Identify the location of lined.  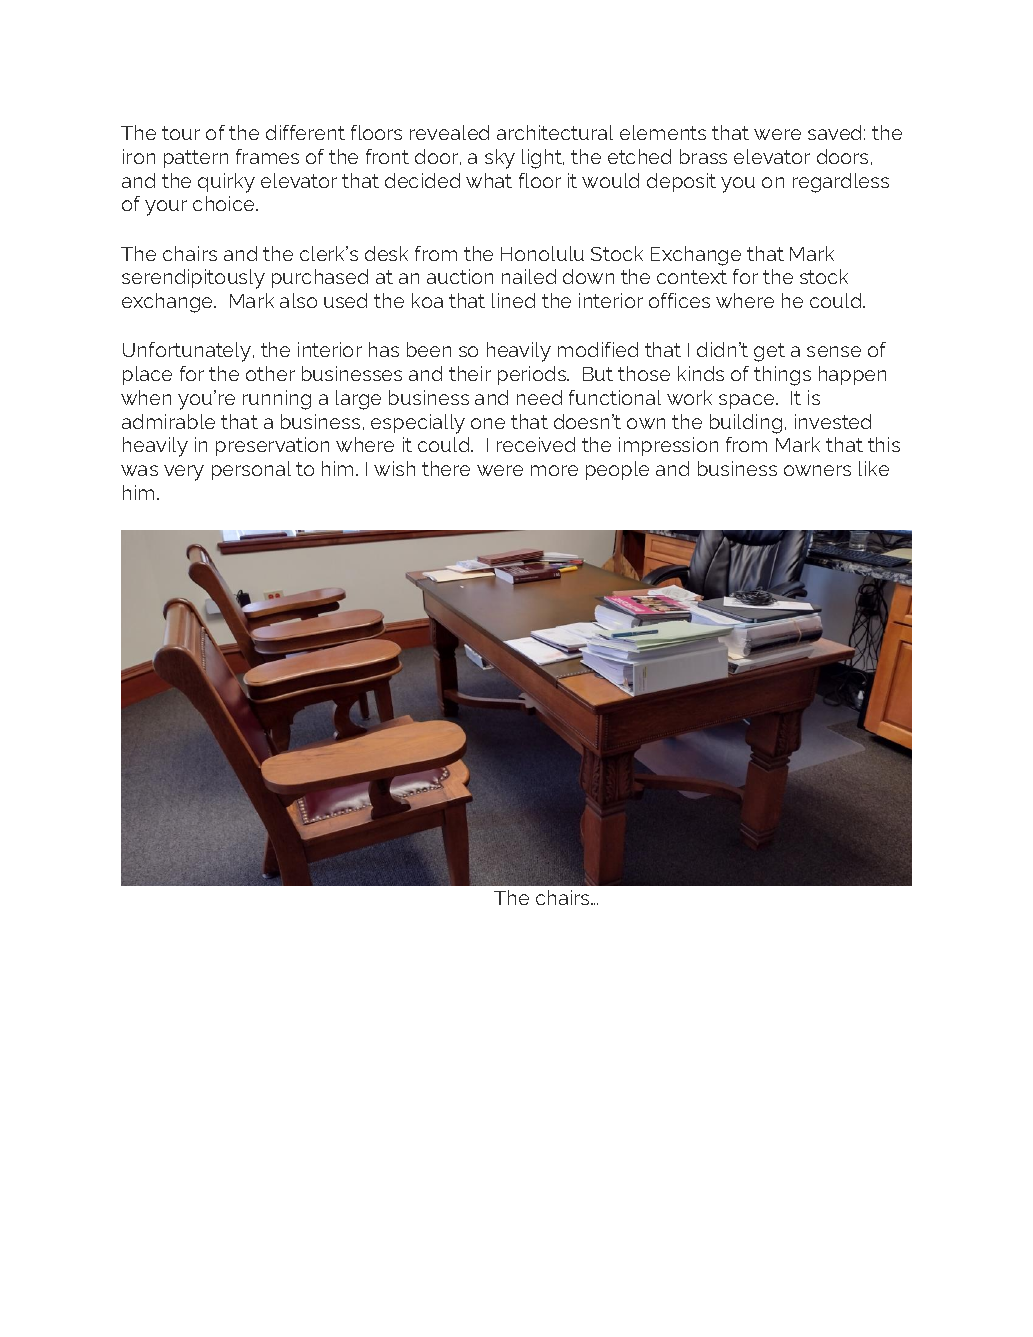
(513, 300).
